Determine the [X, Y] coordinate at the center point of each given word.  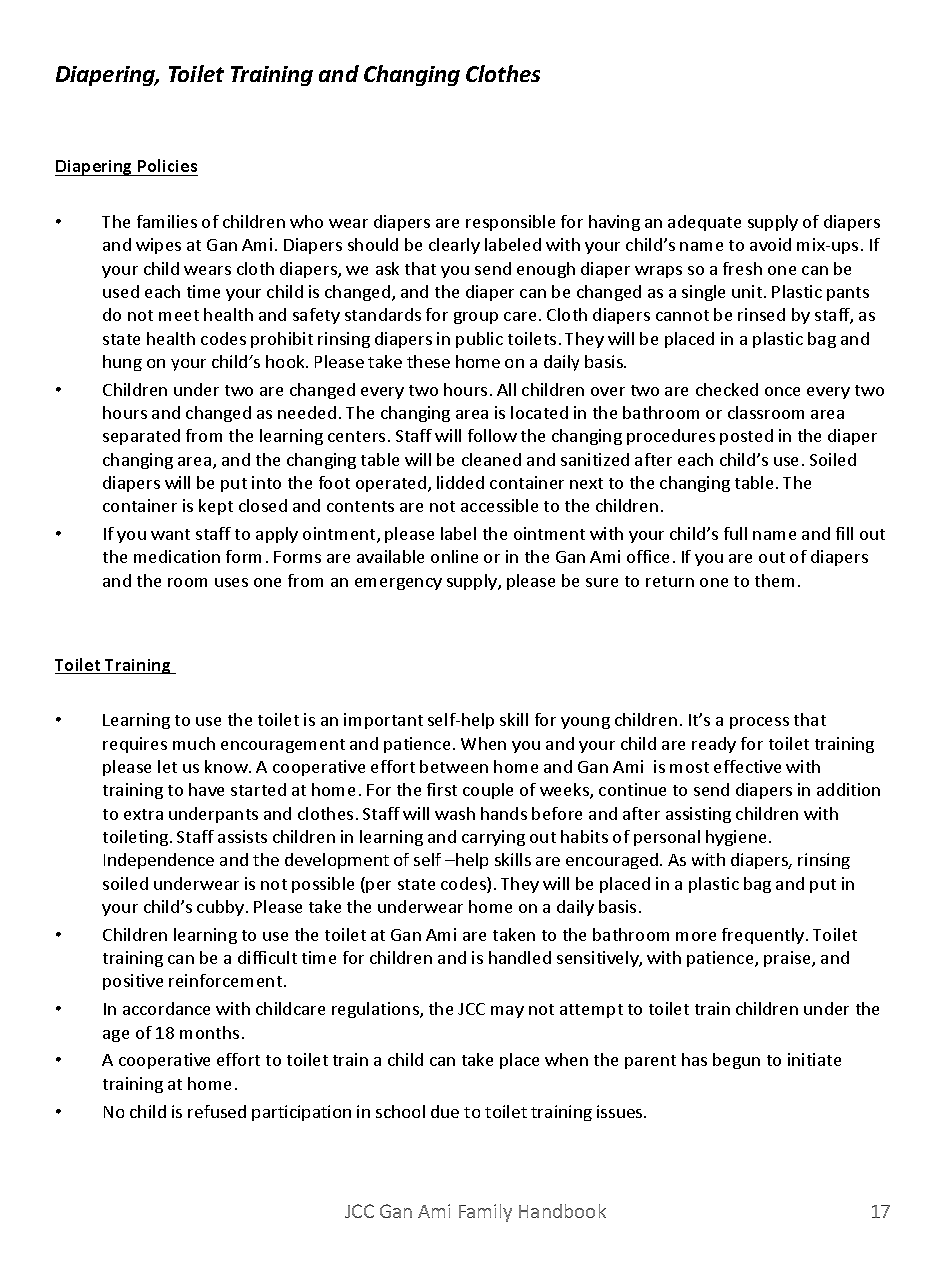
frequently [764, 936]
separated [141, 437]
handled [520, 957]
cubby [222, 908]
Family [485, 1213]
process [759, 723]
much [194, 743]
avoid [770, 244]
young [585, 723]
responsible [510, 223]
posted [746, 437]
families [167, 221]
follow [492, 435]
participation [301, 1113]
